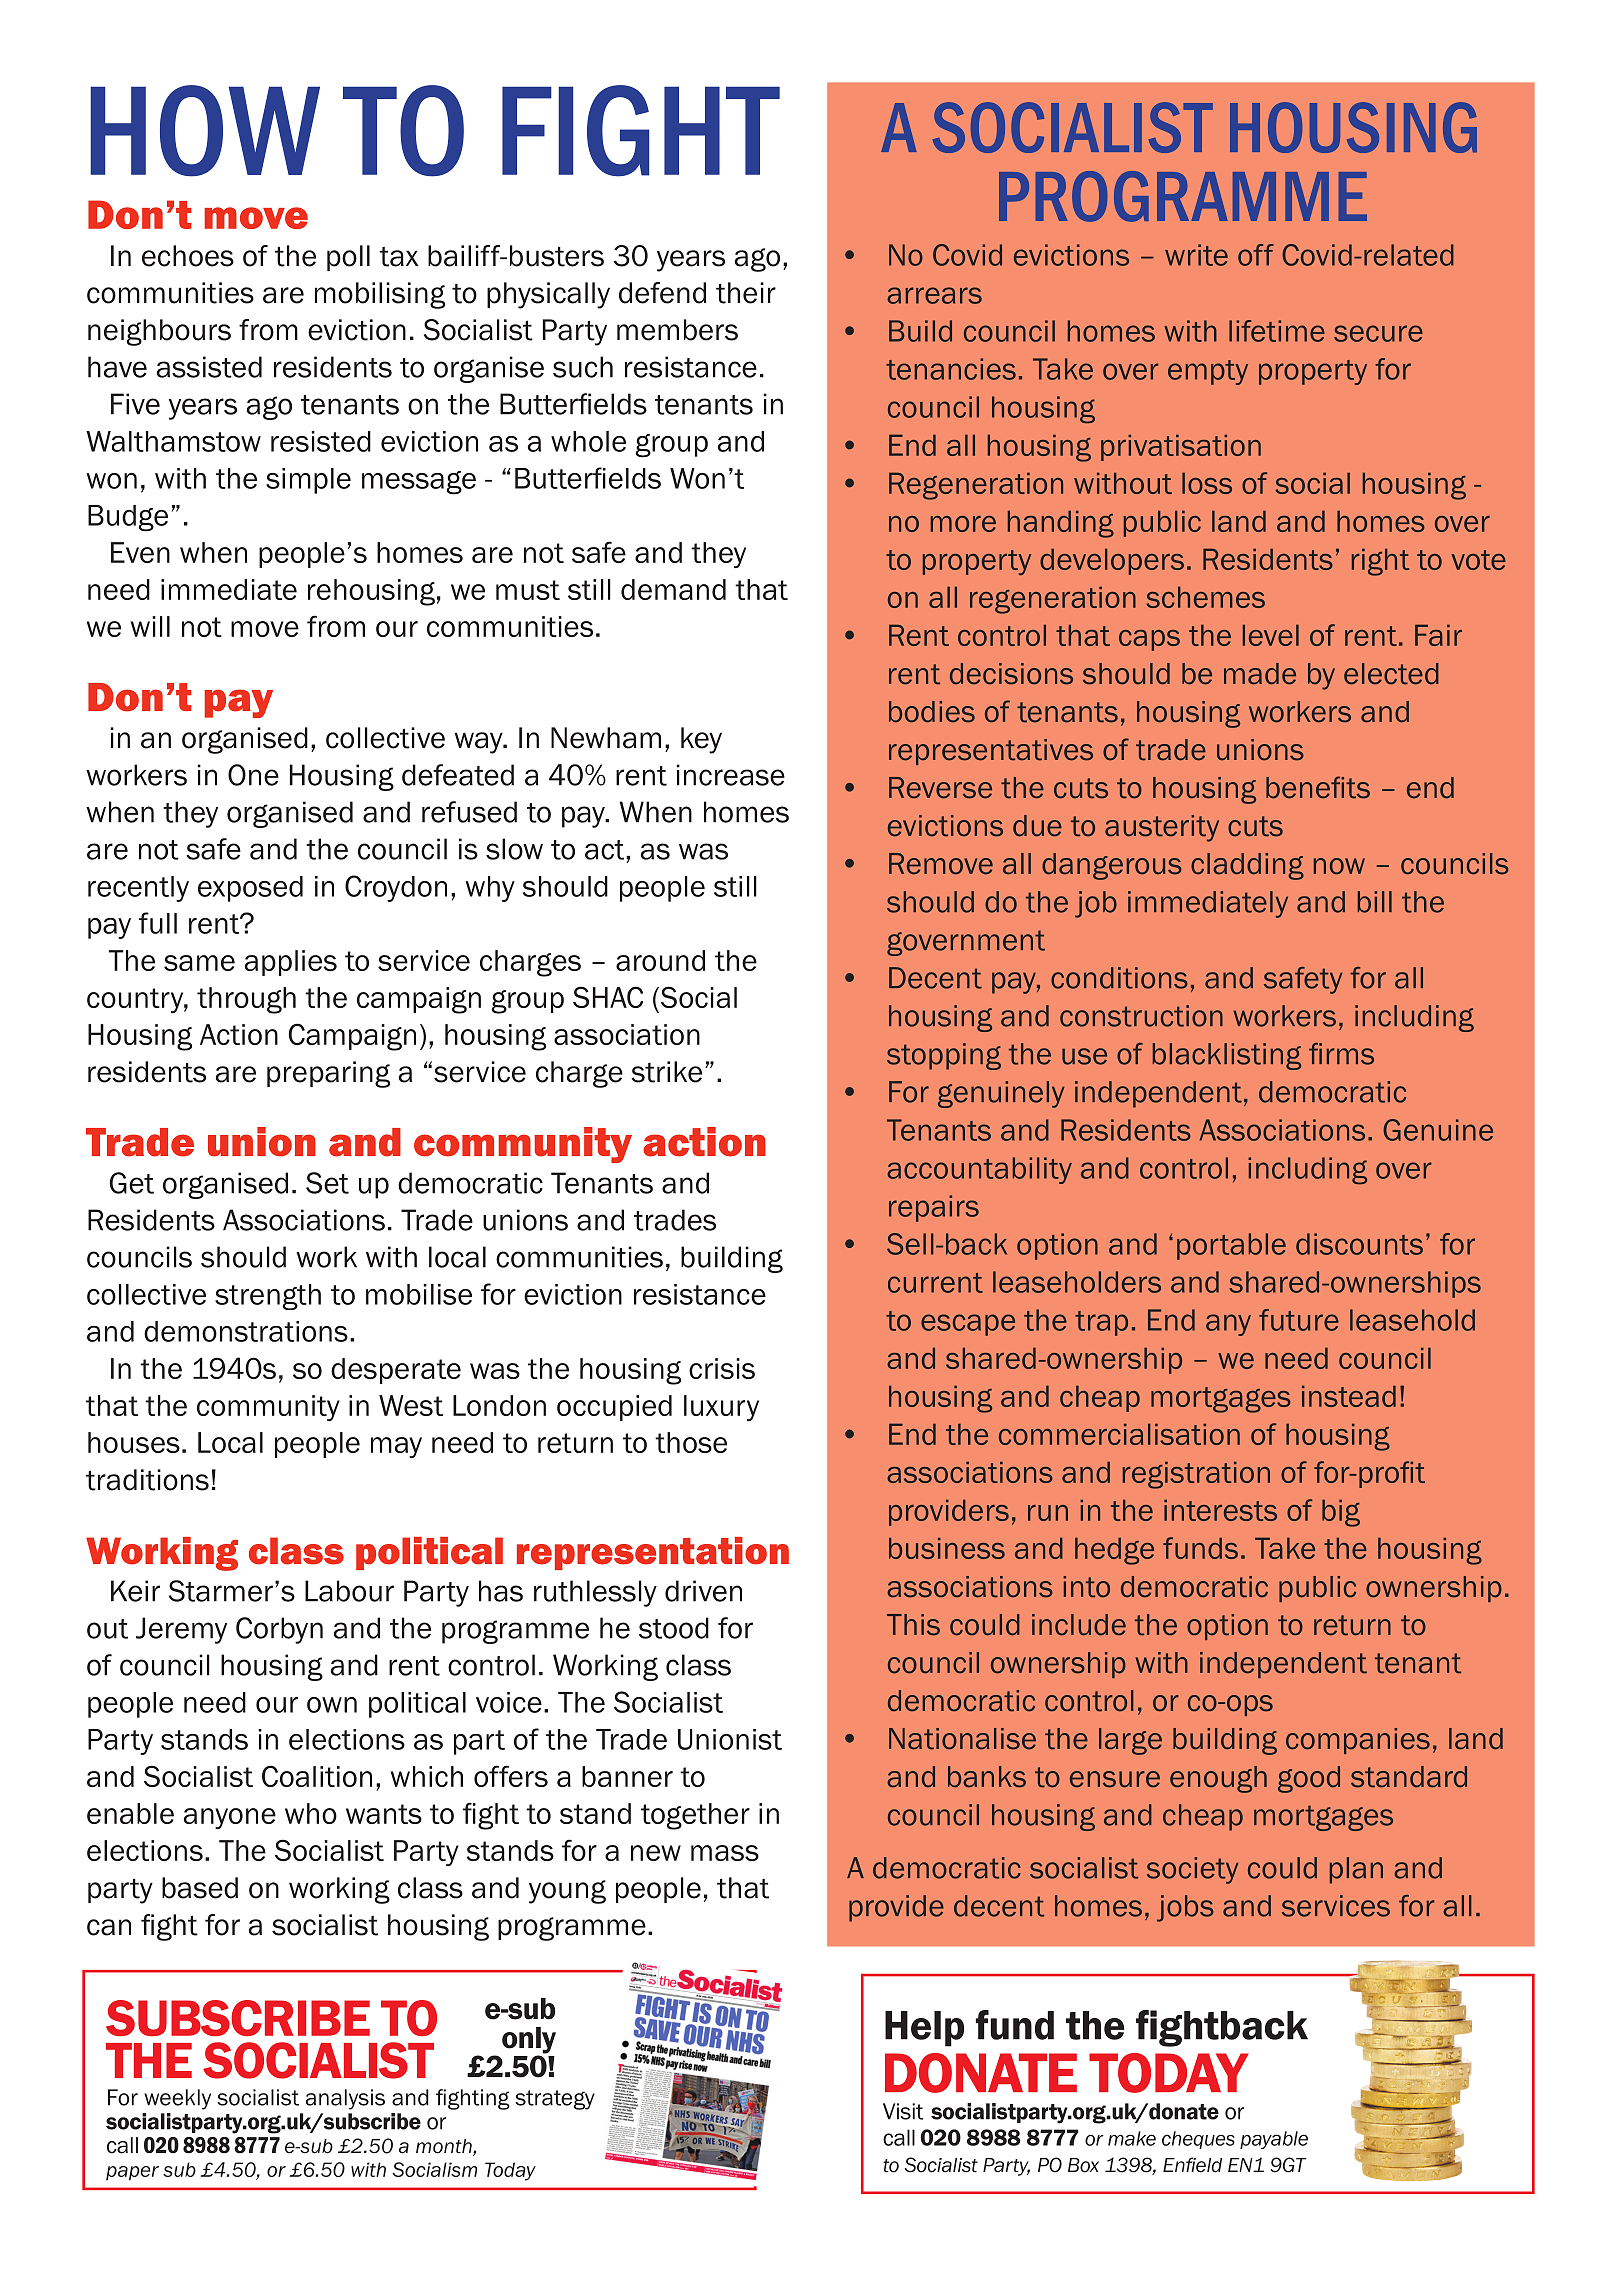 Image resolution: width=1617 pixels, height=2269 pixels. What do you see at coordinates (746, 293) in the screenshot?
I see `their` at bounding box center [746, 293].
